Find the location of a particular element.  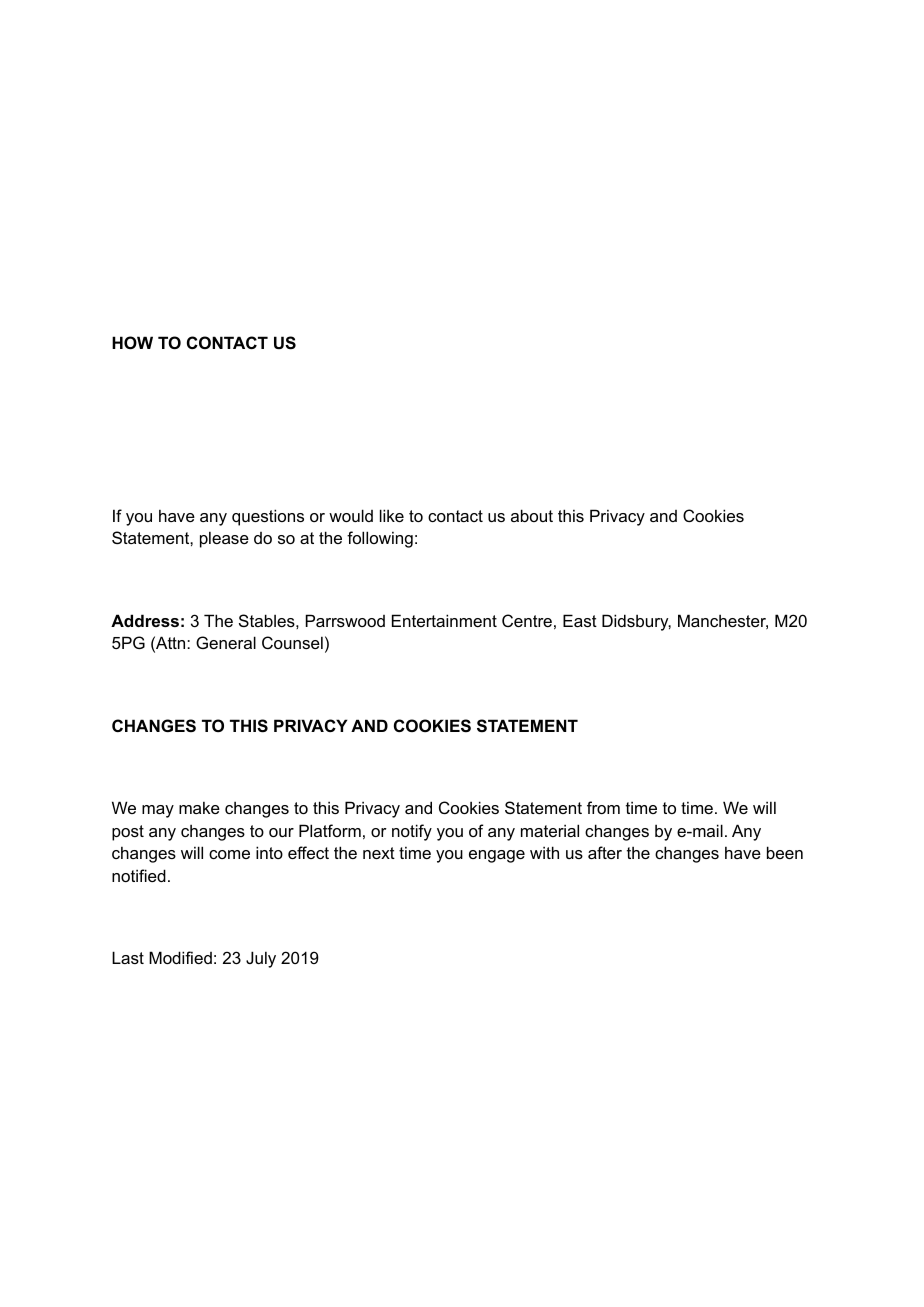

HOW is located at coordinates (132, 342).
